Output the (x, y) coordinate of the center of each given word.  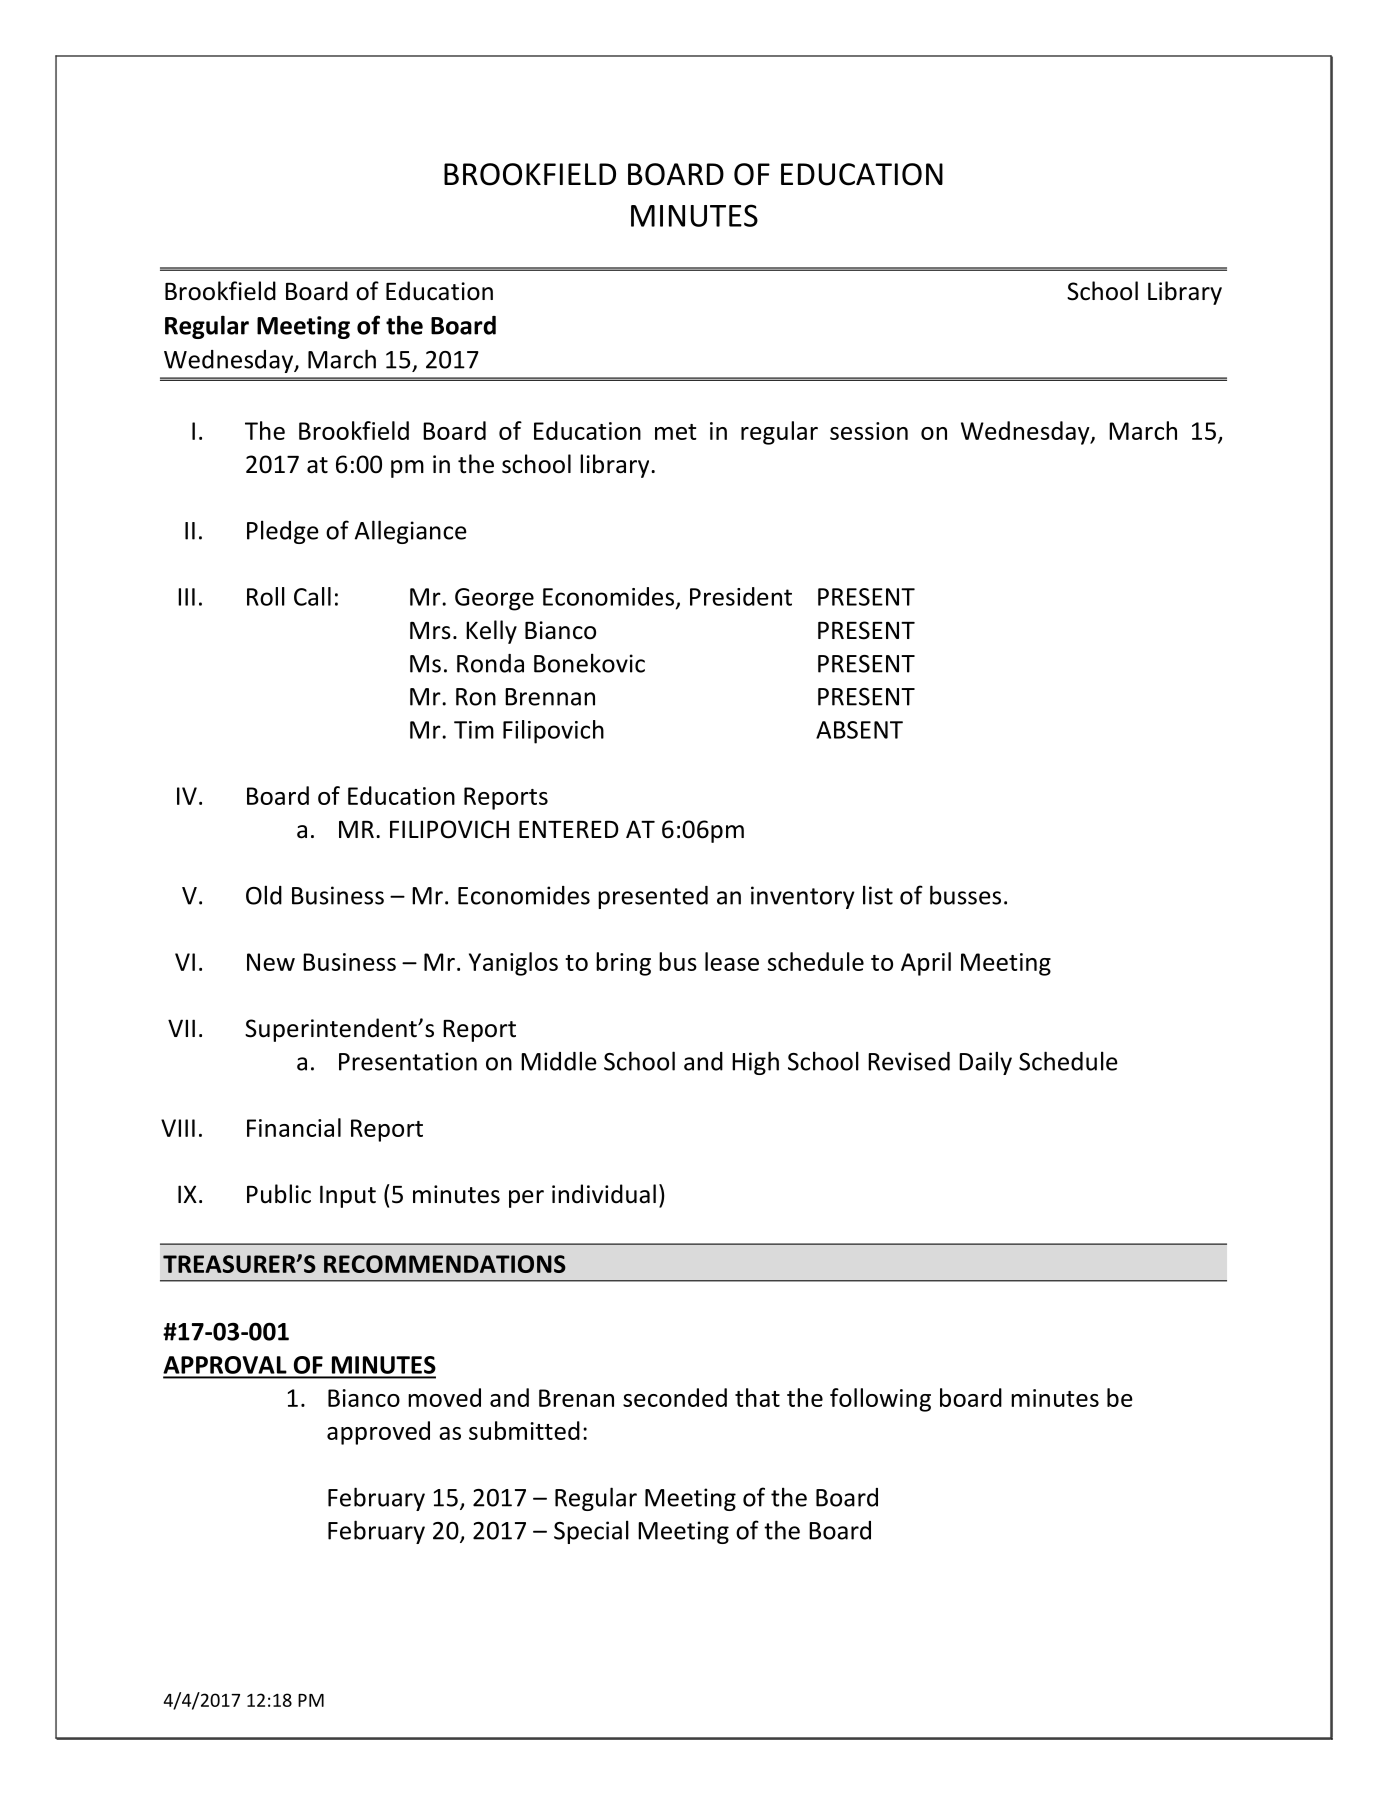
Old (264, 895)
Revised (909, 1061)
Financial (294, 1127)
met (676, 432)
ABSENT (859, 730)
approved (378, 1433)
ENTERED (569, 829)
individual (604, 1194)
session (869, 431)
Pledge (283, 532)
